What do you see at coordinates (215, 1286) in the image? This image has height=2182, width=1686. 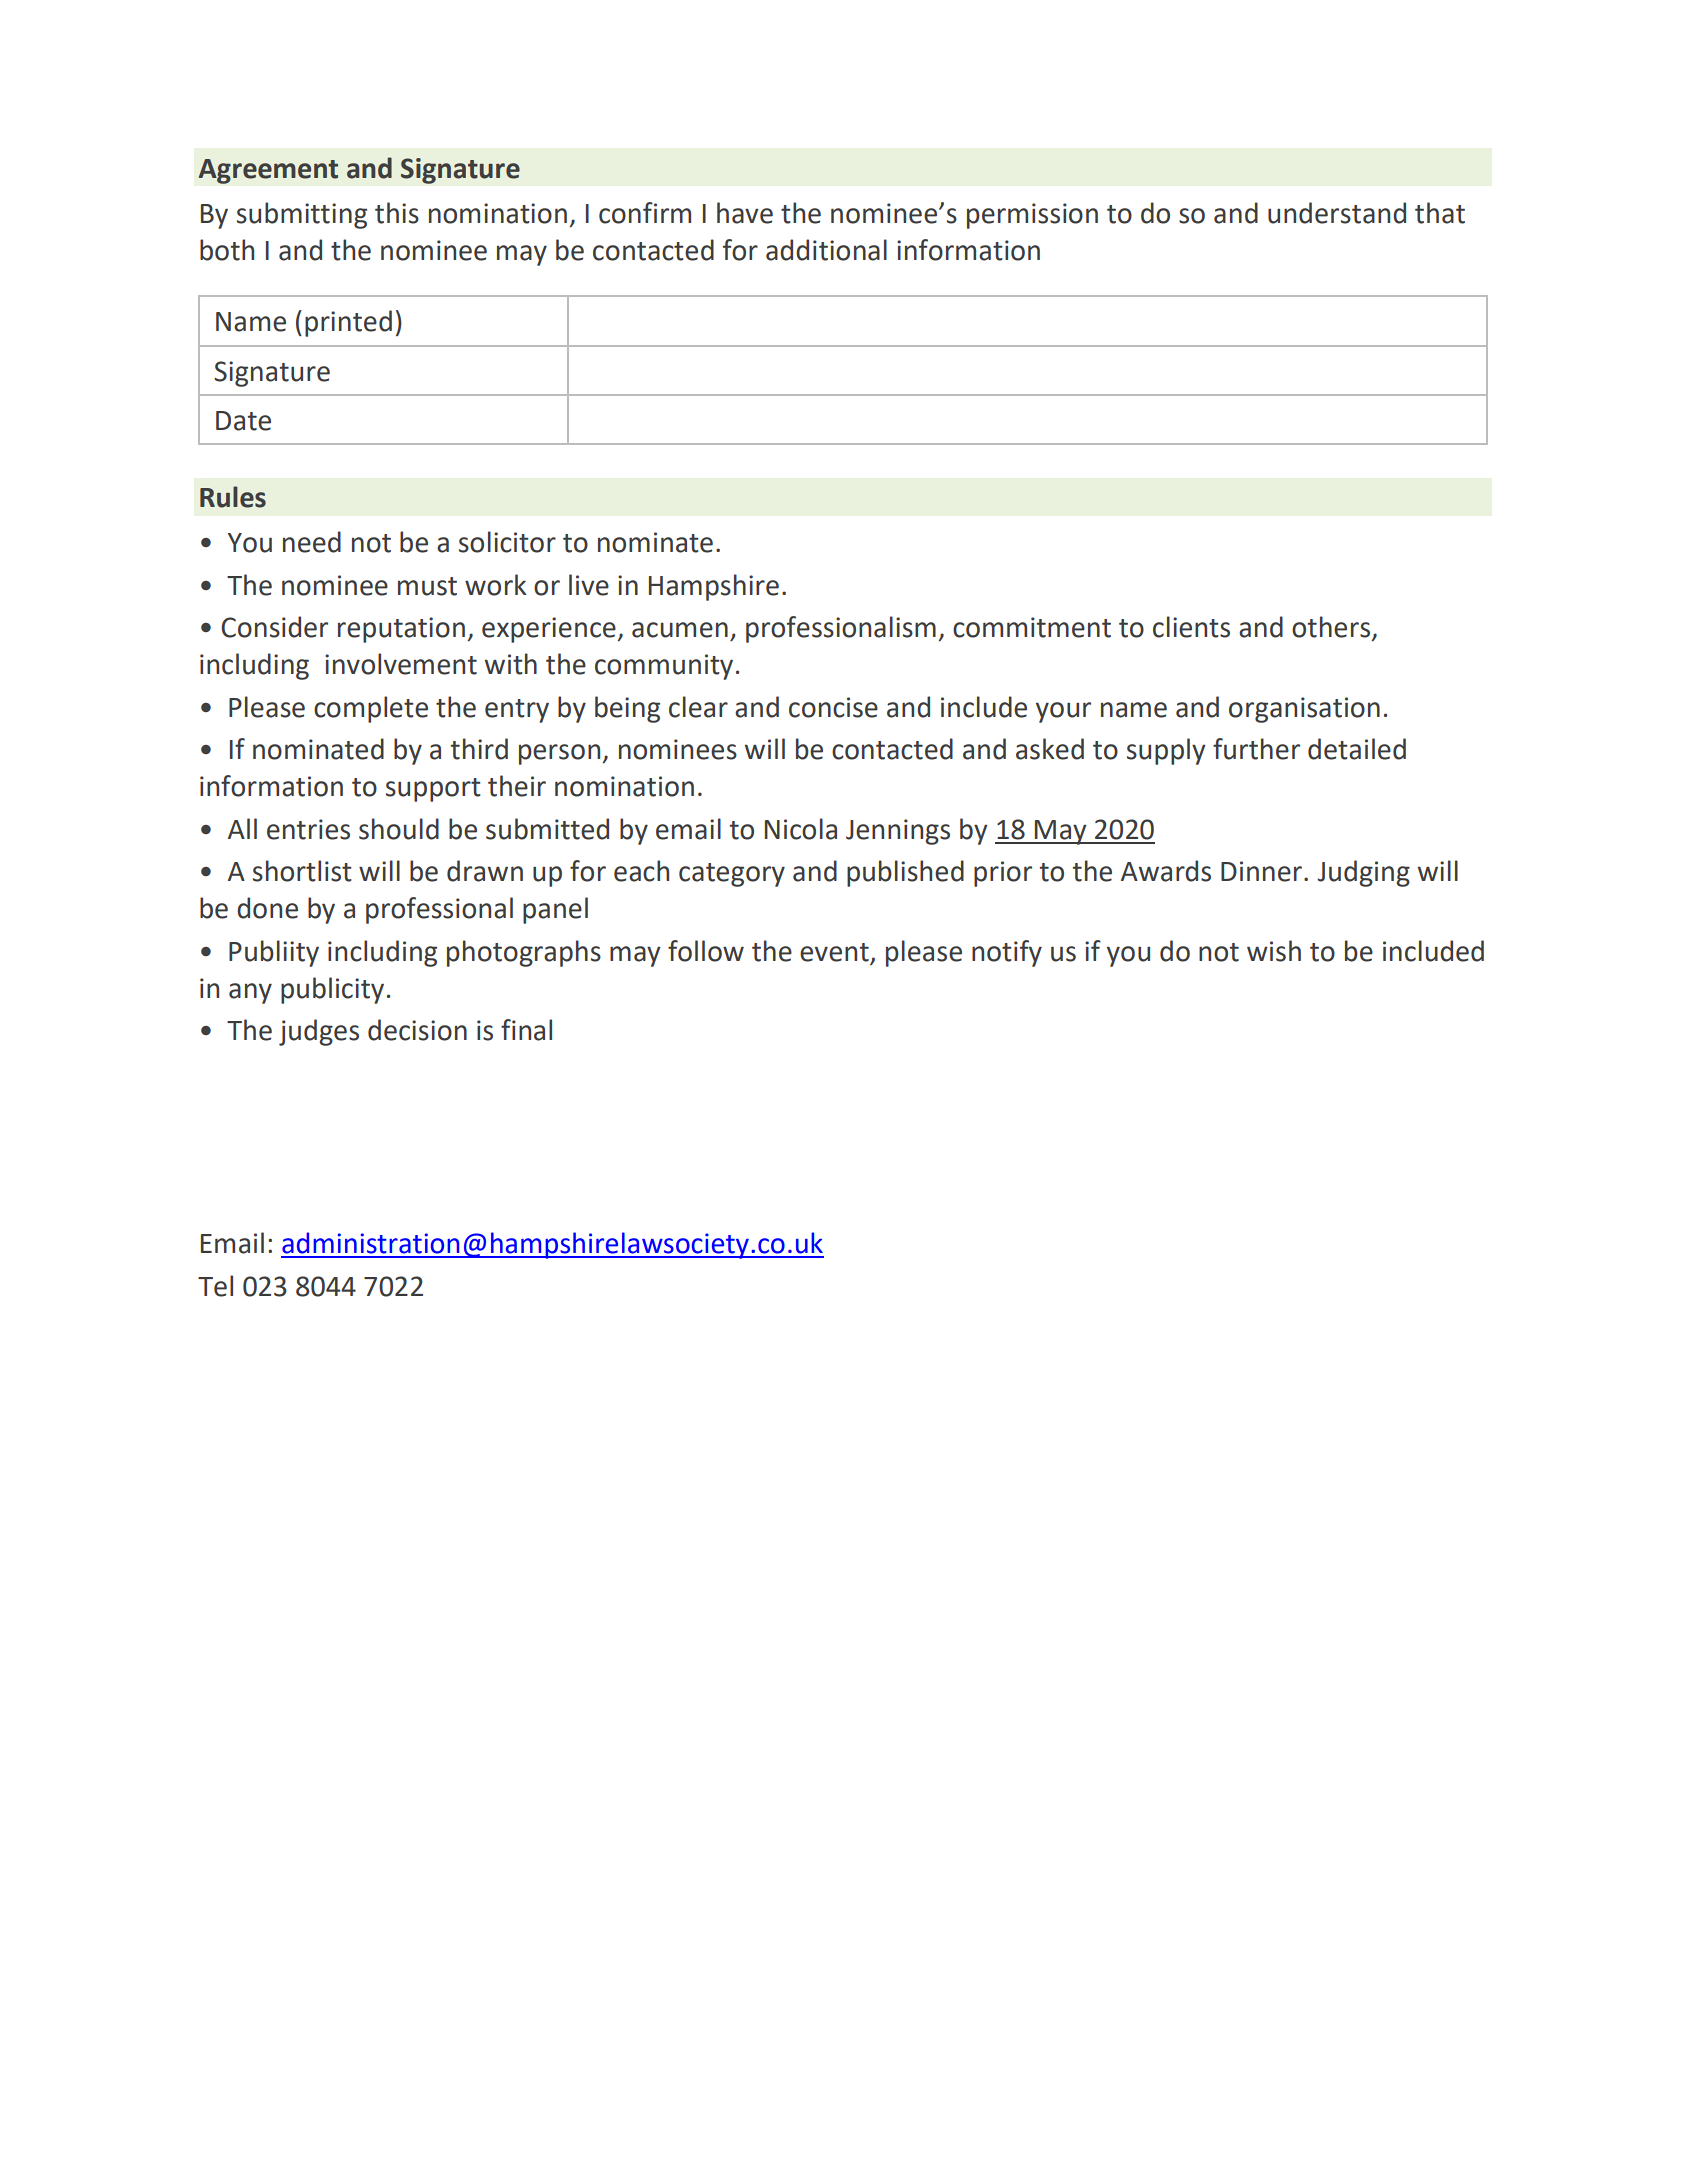 I see `Tel` at bounding box center [215, 1286].
